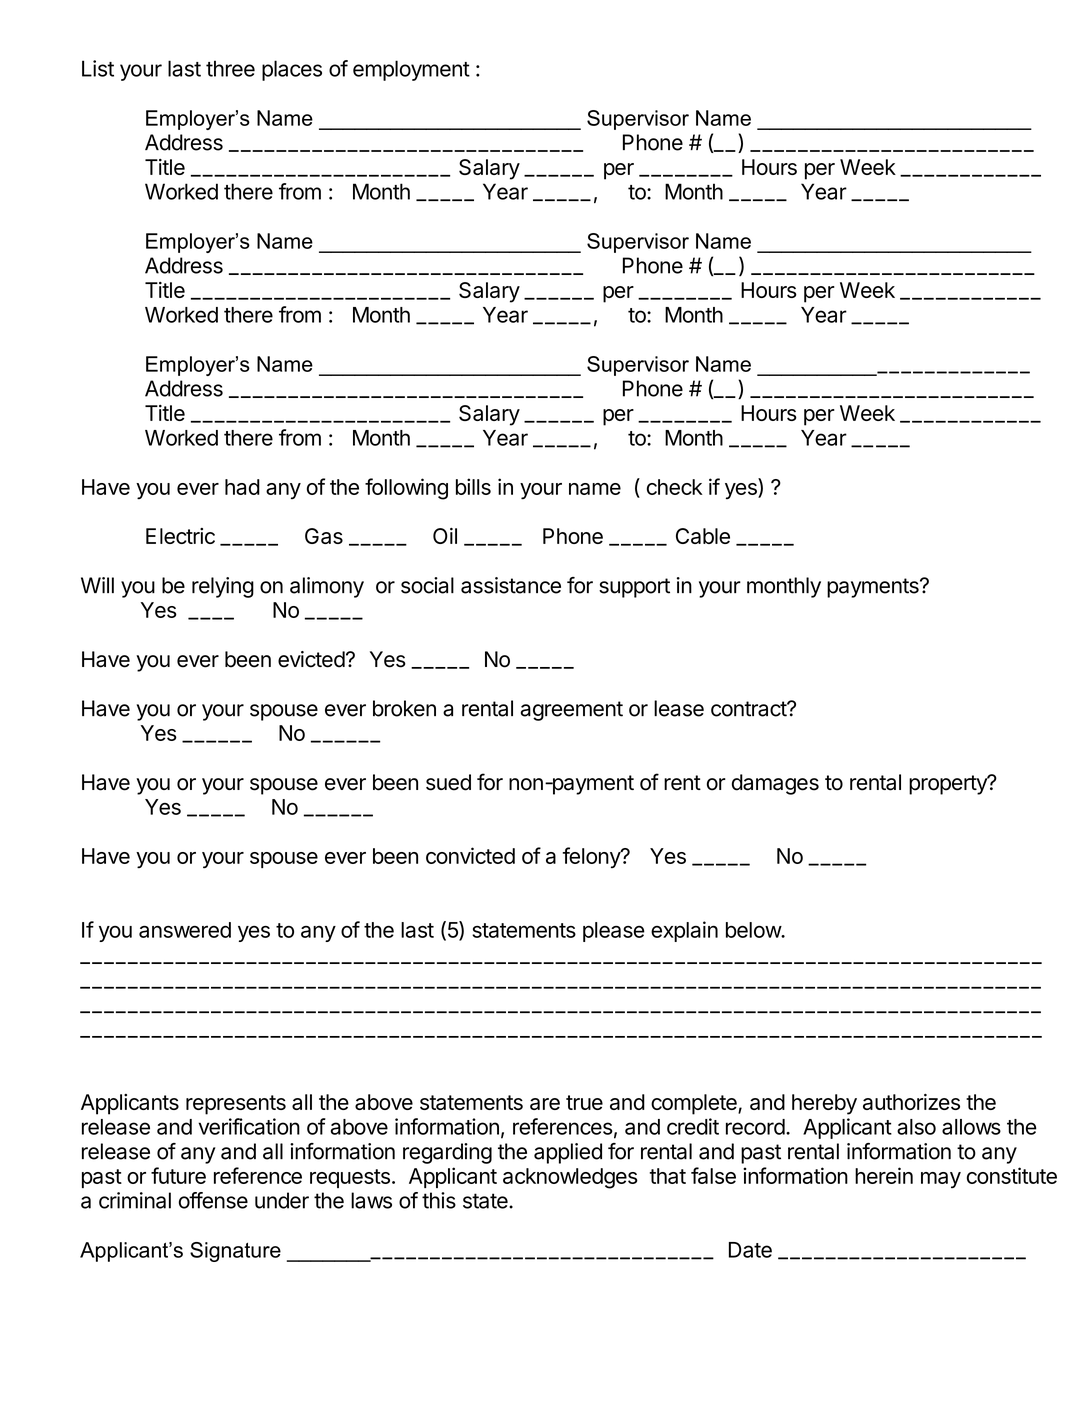  What do you see at coordinates (213, 1200) in the page?
I see `offense` at bounding box center [213, 1200].
